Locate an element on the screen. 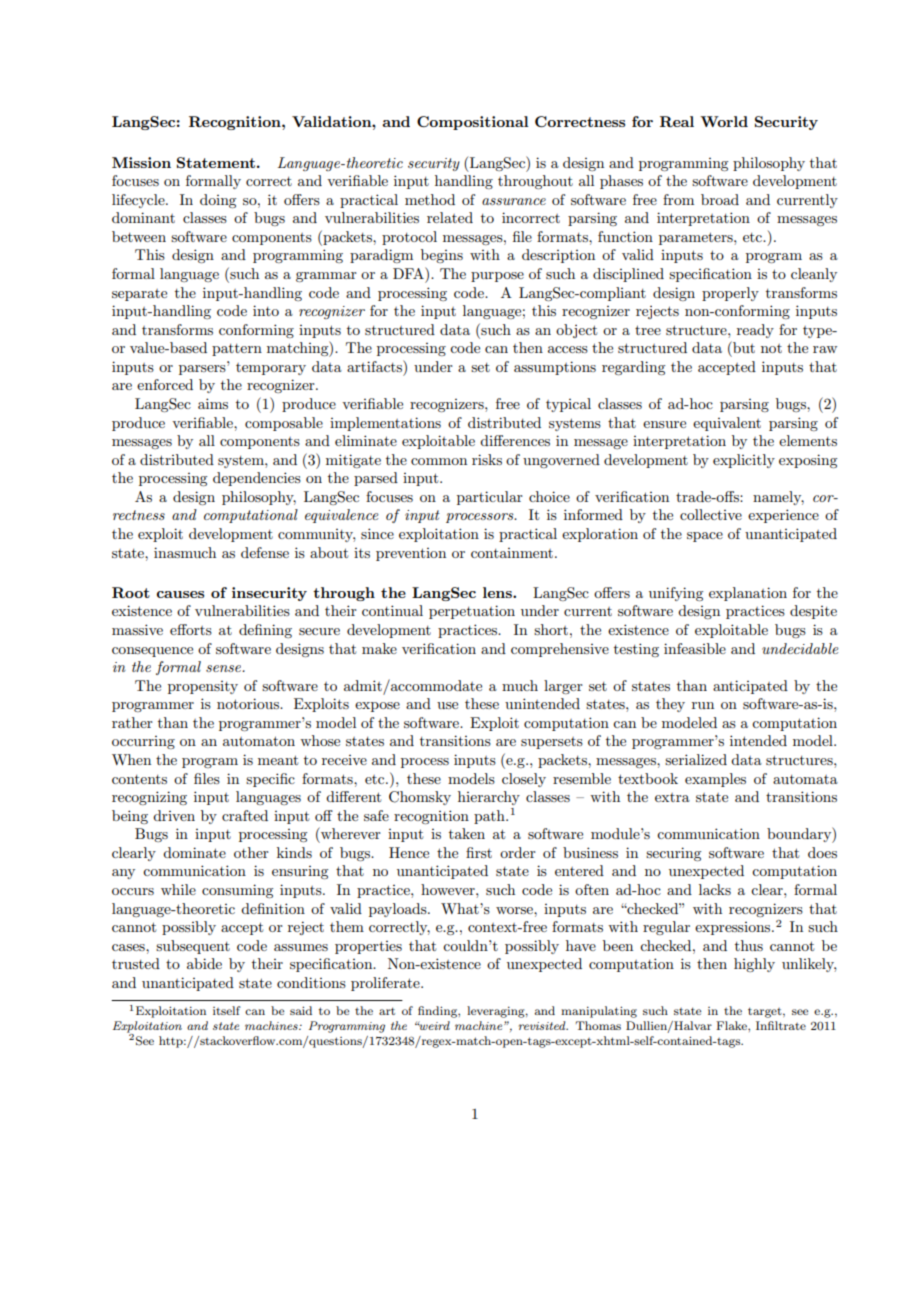  Mission is located at coordinates (141, 162).
